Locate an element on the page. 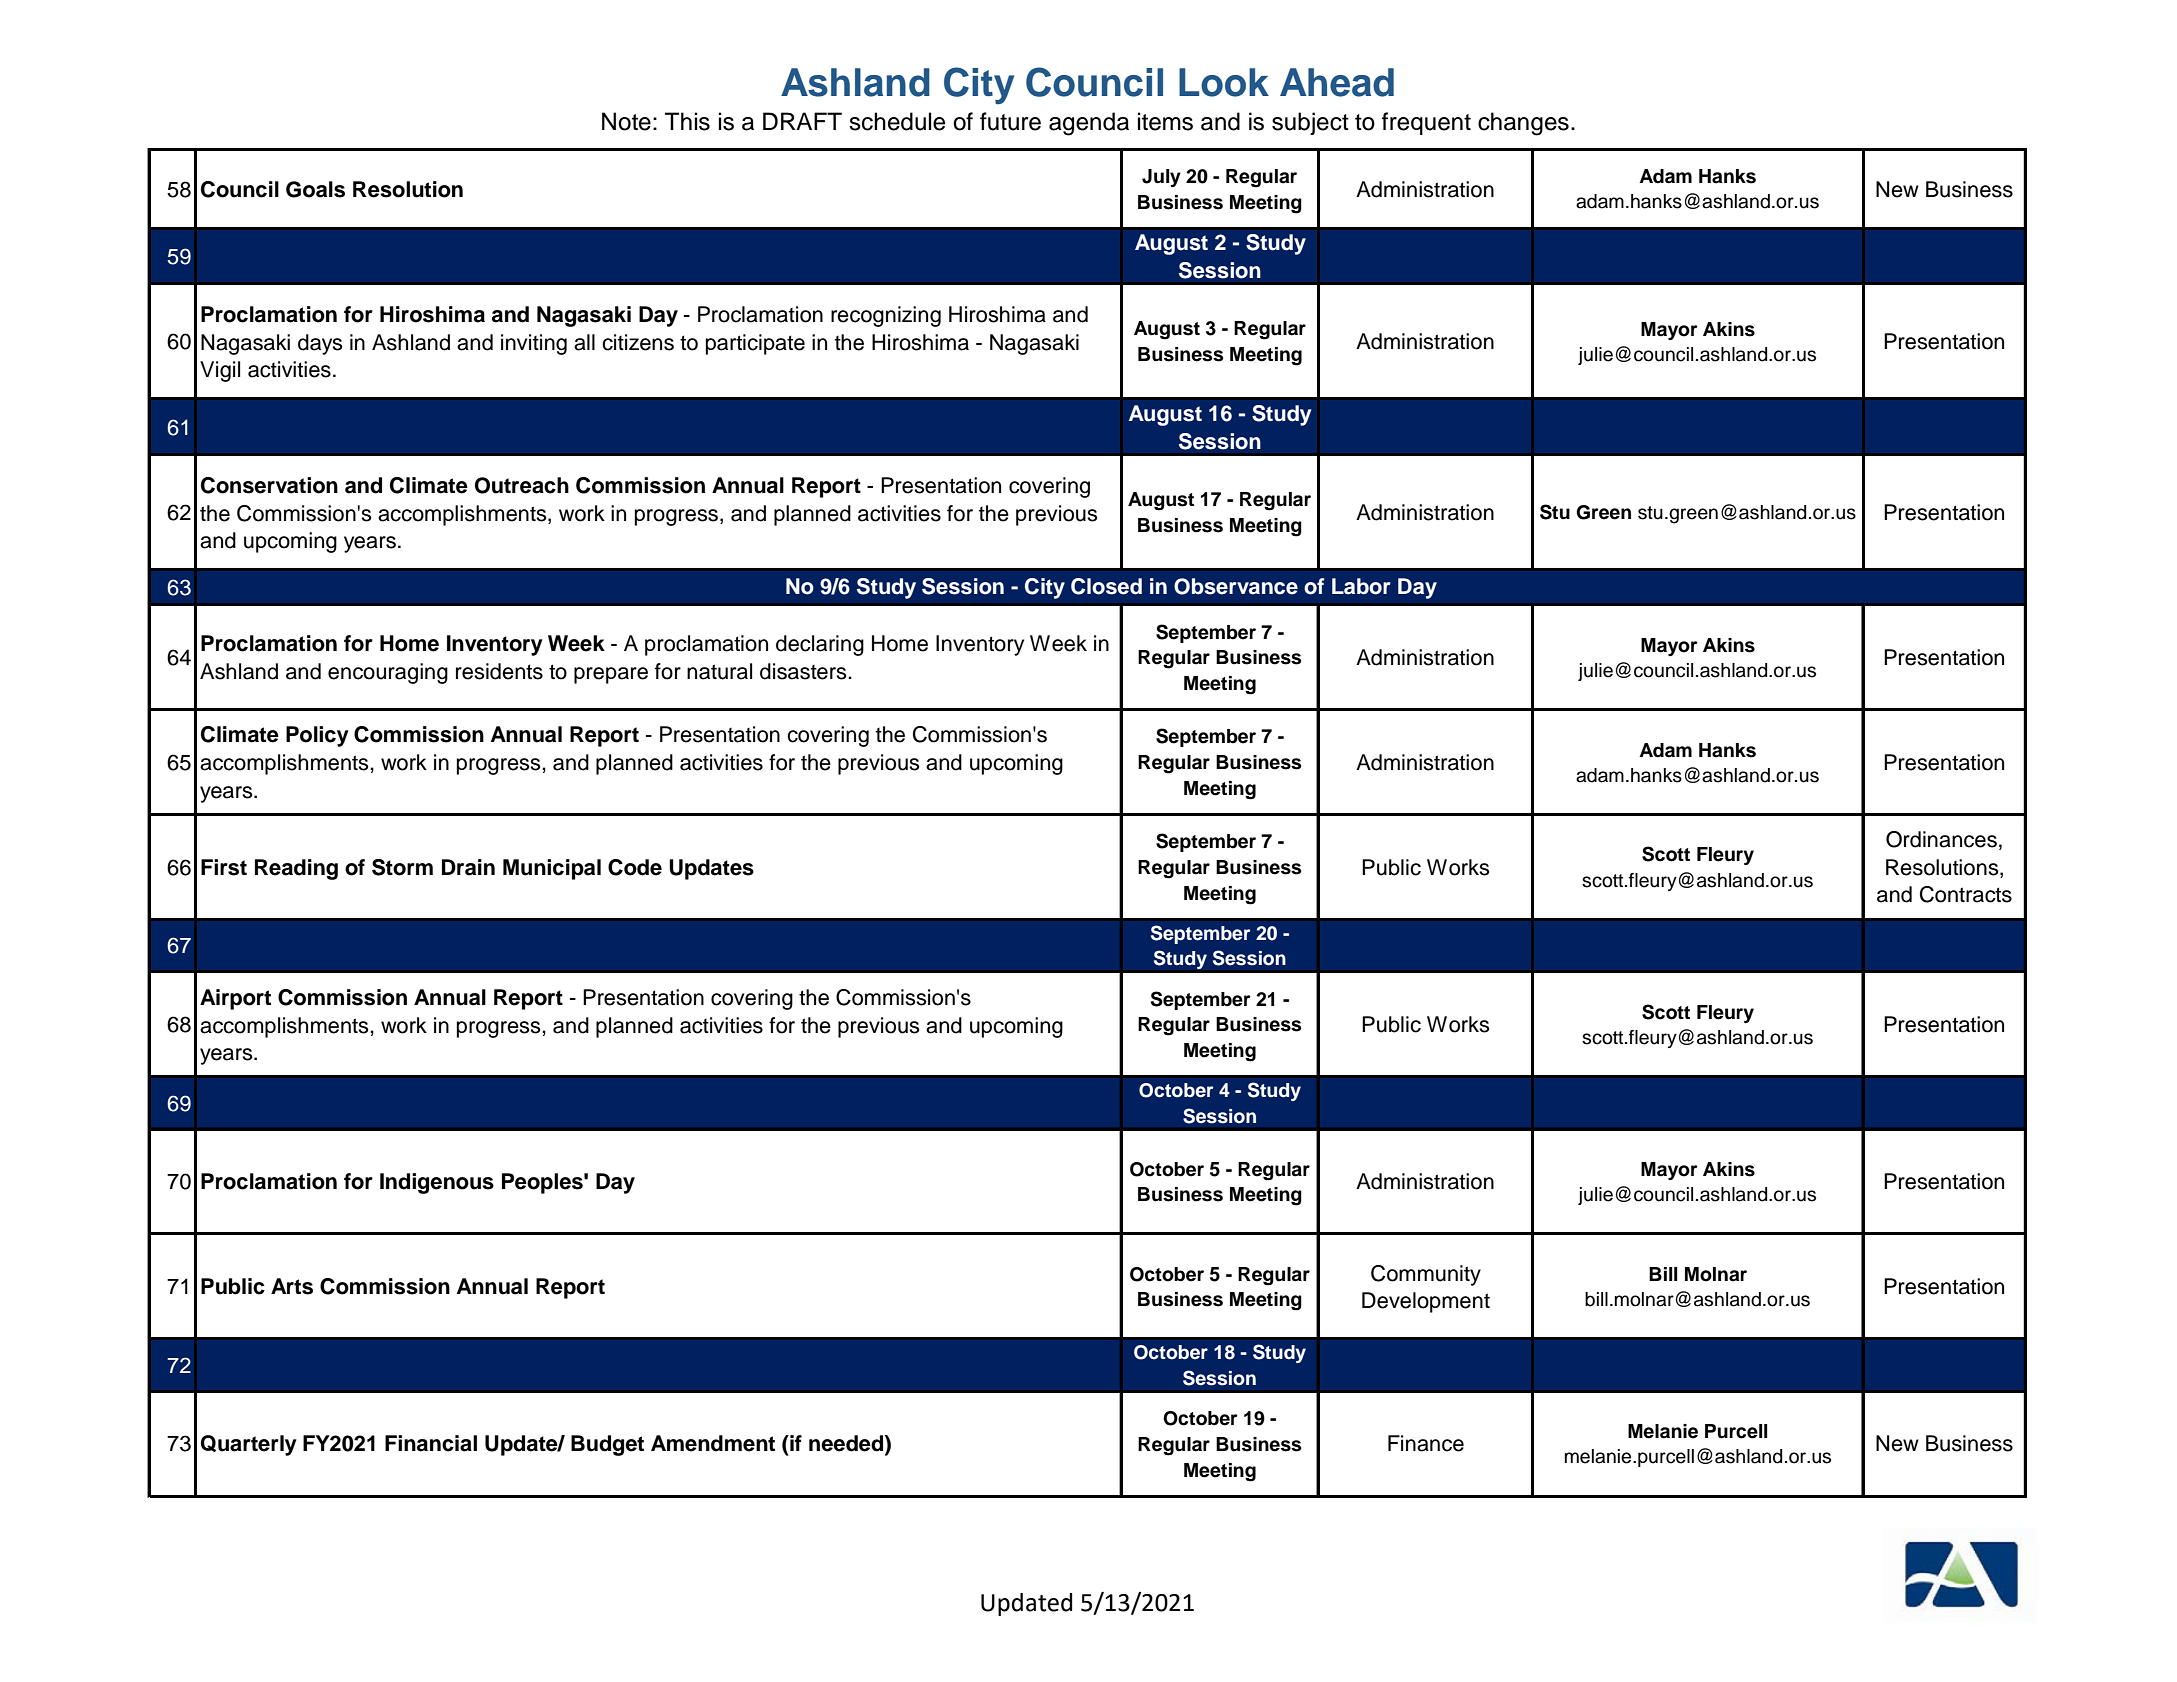 The height and width of the page is (1682, 2177). Financial is located at coordinates (431, 1443).
